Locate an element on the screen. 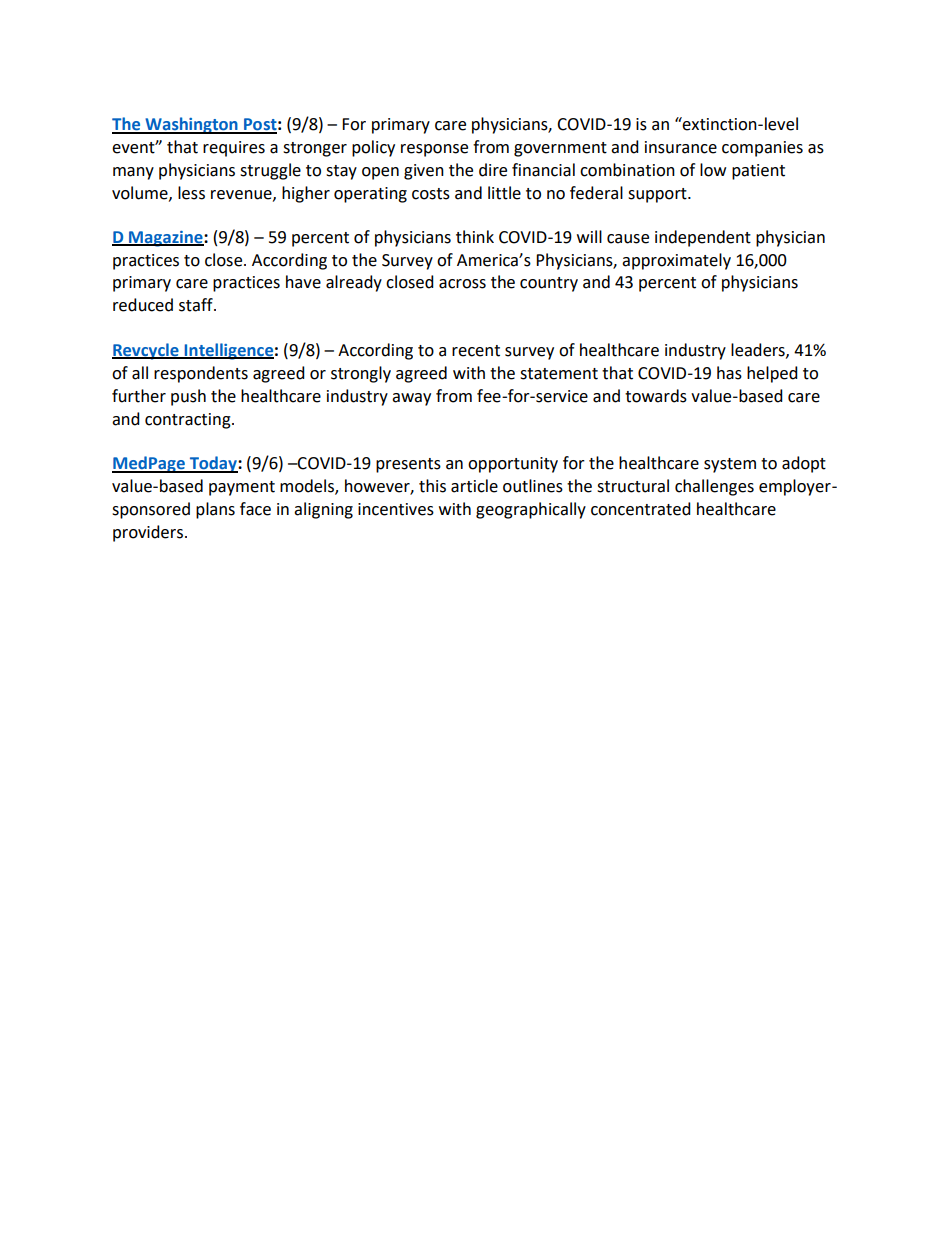 This screenshot has height=1233, width=952. system is located at coordinates (730, 465).
